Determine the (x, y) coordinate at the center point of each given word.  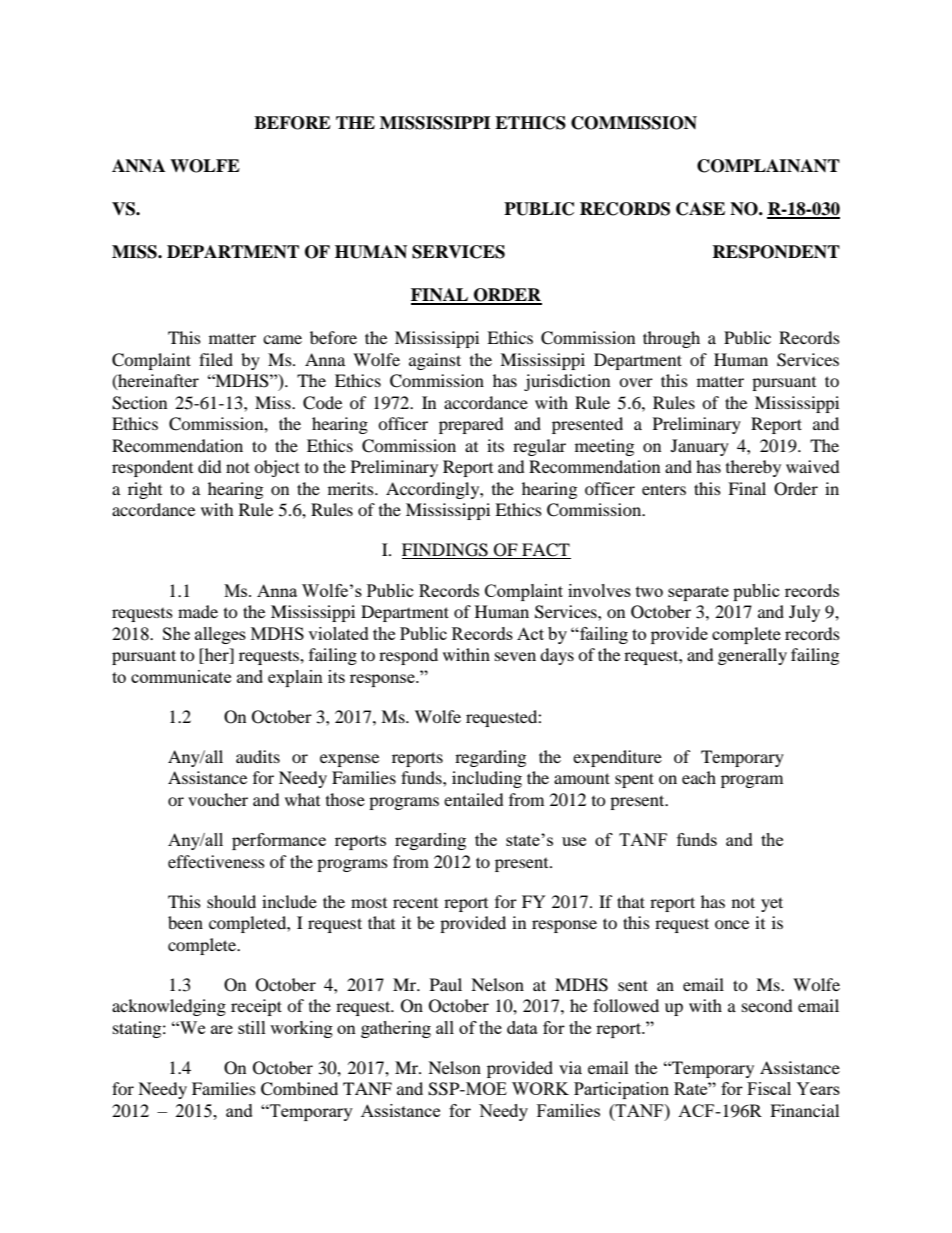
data (522, 1027)
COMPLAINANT (768, 166)
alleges (220, 635)
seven (515, 656)
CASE (700, 209)
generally (752, 656)
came (282, 339)
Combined (299, 1089)
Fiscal (769, 1088)
